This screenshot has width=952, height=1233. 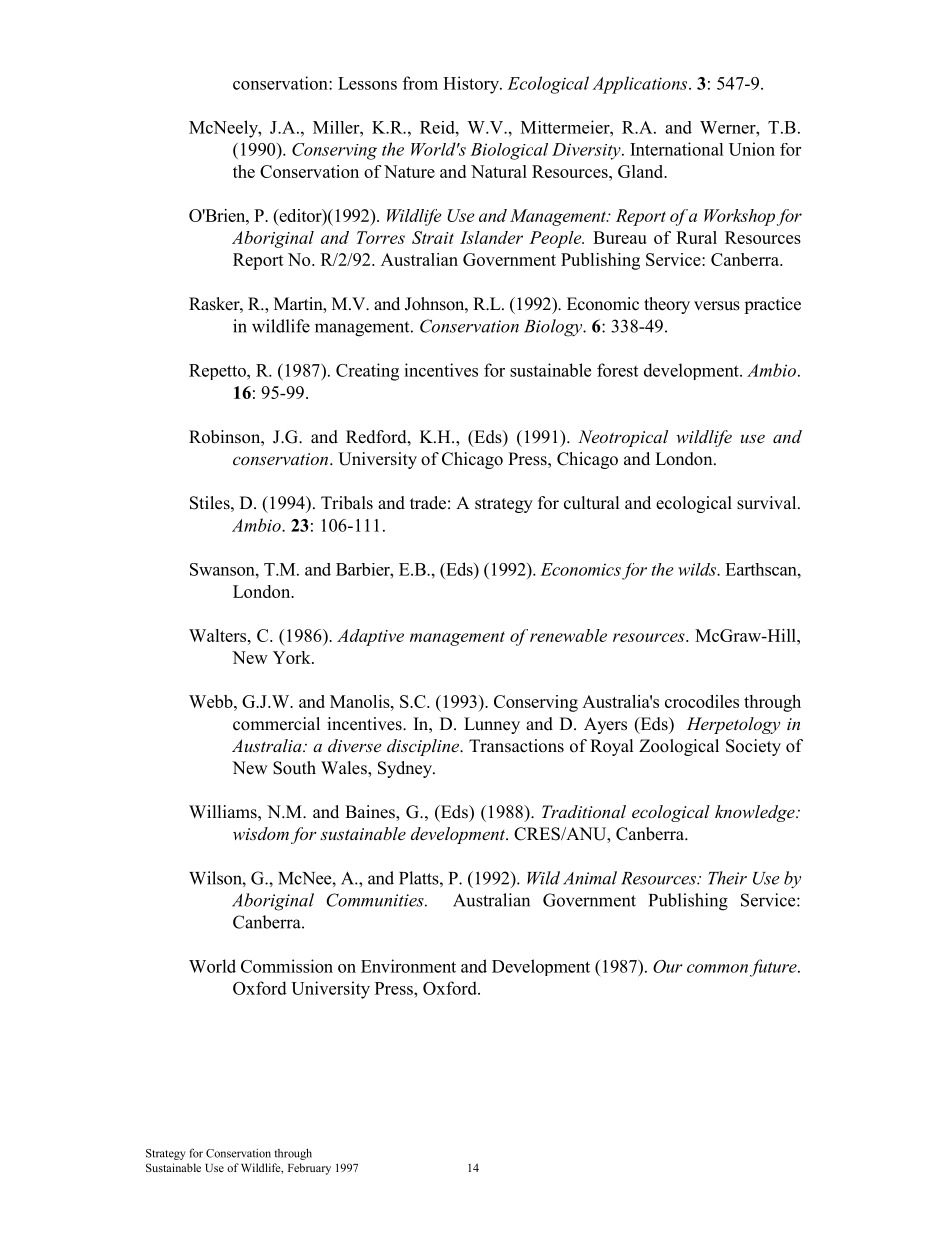 I want to click on common, so click(x=717, y=968).
